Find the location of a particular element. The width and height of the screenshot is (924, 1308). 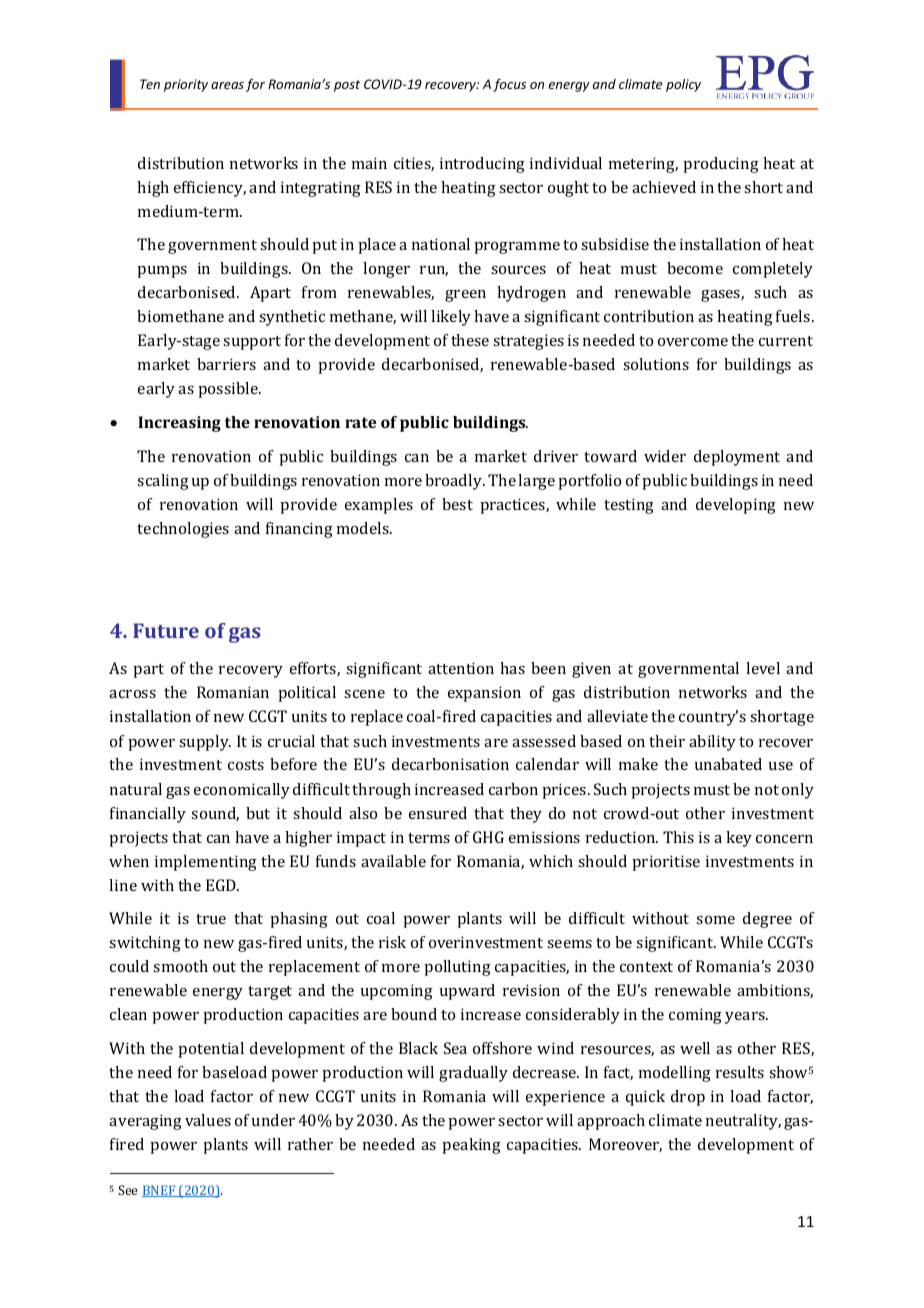

attention is located at coordinates (461, 668).
